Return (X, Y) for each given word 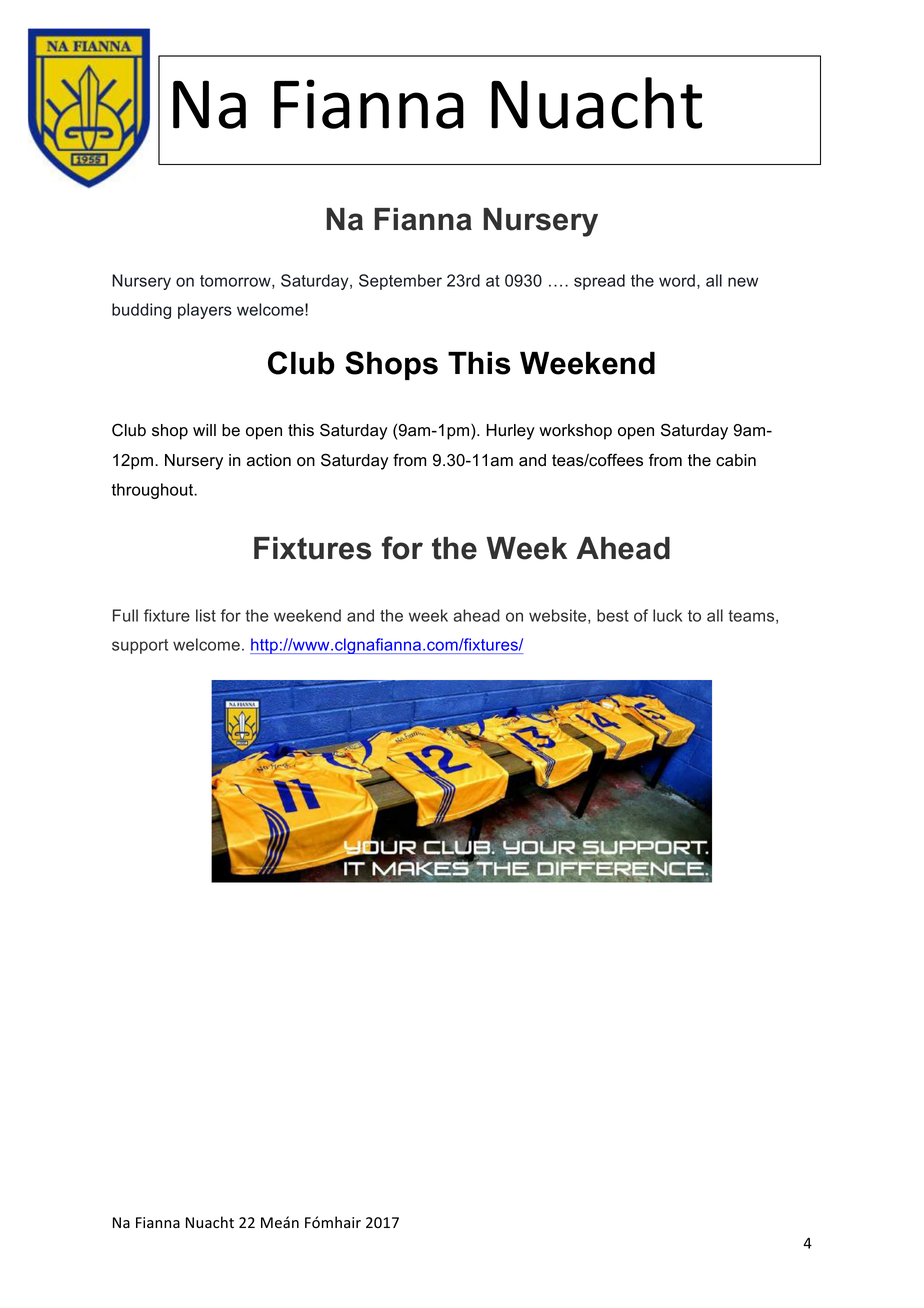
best (613, 615)
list (206, 615)
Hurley (510, 432)
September (400, 282)
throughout (153, 491)
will (204, 430)
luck (667, 615)
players (205, 311)
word (677, 280)
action (269, 460)
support (140, 646)
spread (599, 282)
